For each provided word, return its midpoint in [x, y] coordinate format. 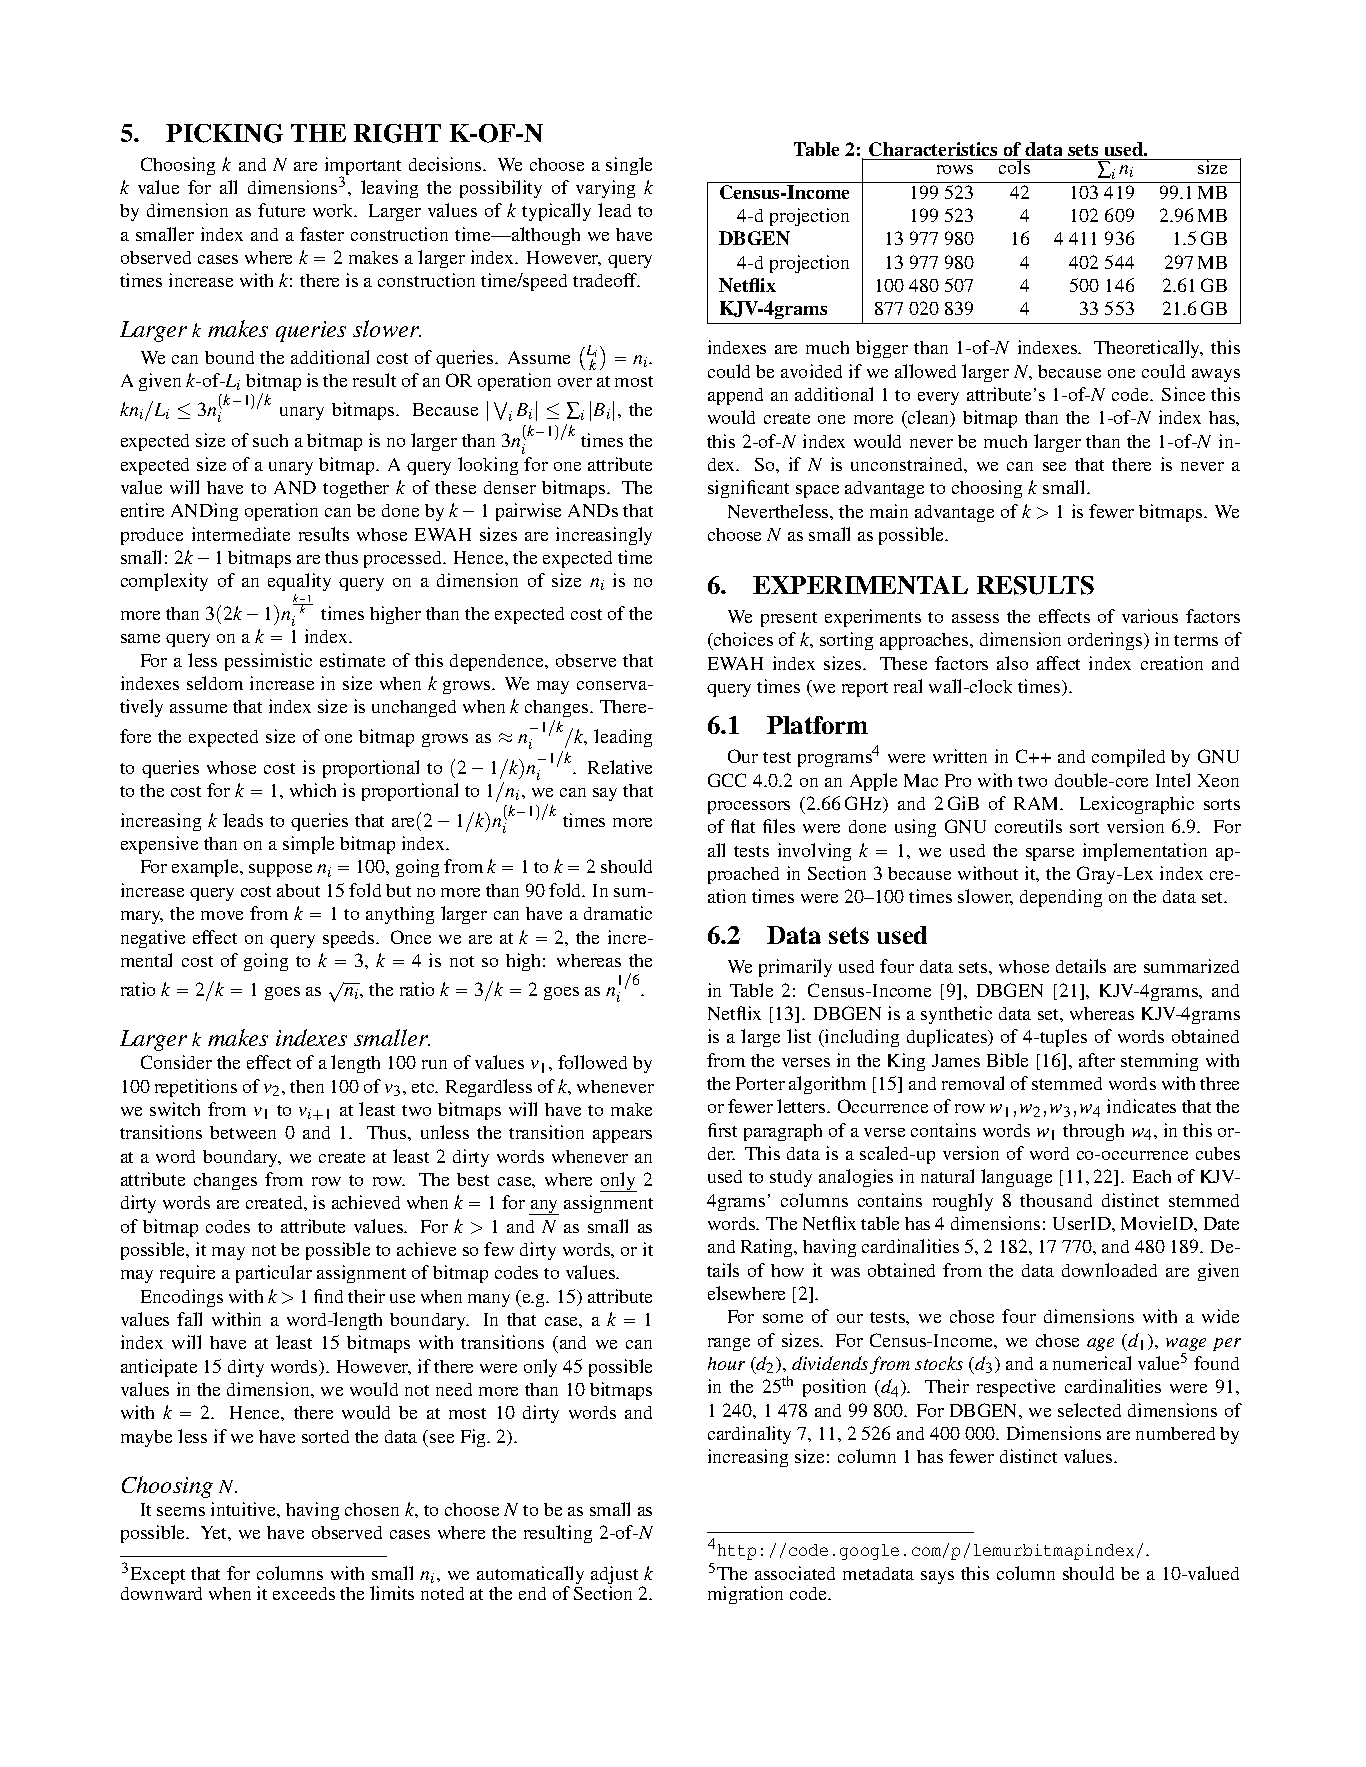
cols [1015, 166]
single [629, 166]
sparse [1050, 854]
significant [748, 489]
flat [743, 826]
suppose [280, 870]
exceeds [304, 1593]
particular [274, 1274]
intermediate [241, 534]
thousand [1056, 1200]
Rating [768, 1248]
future [281, 210]
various [1150, 616]
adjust [614, 1576]
